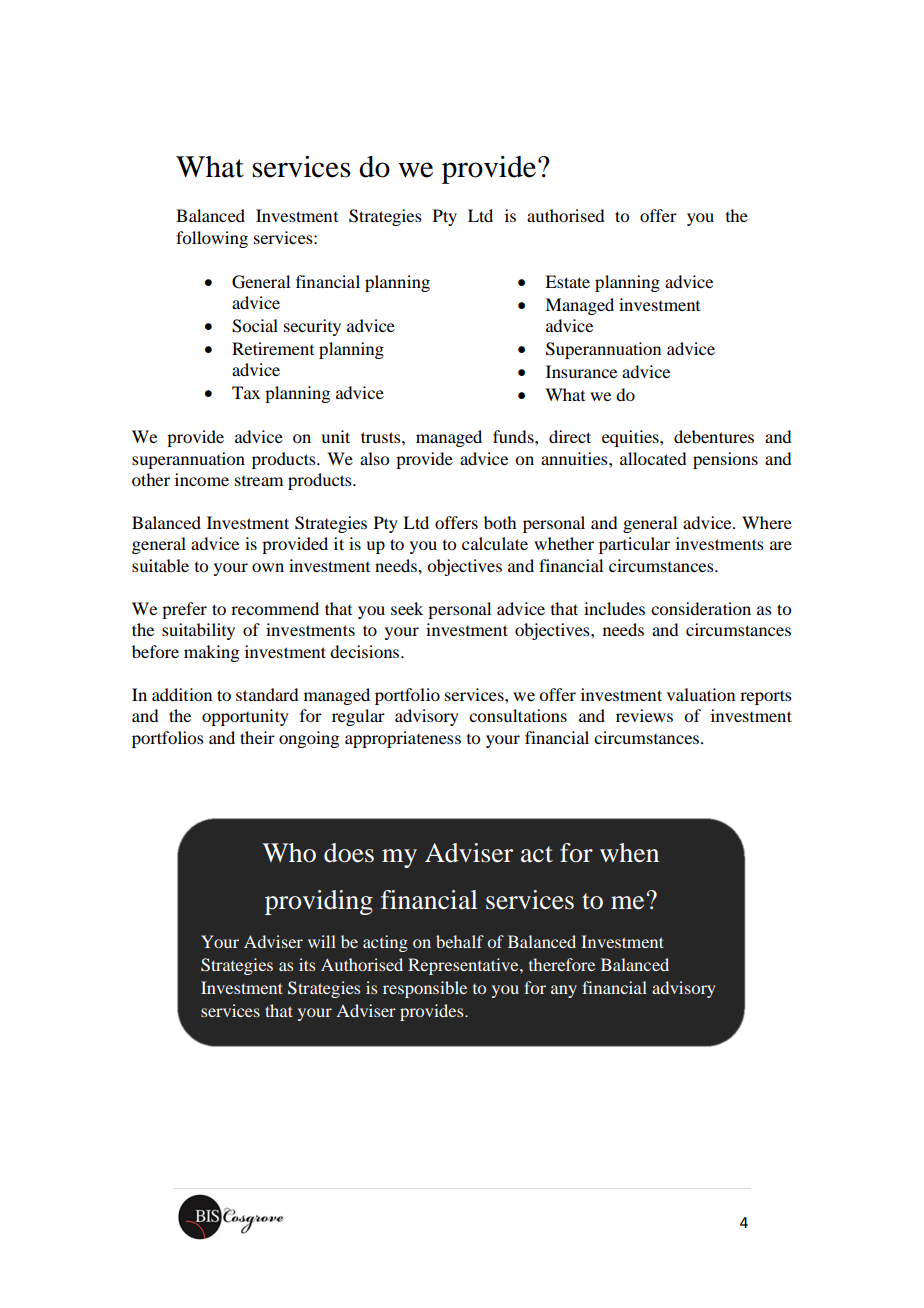  Describe the element at coordinates (464, 966) in the page. I see `Representative` at that location.
